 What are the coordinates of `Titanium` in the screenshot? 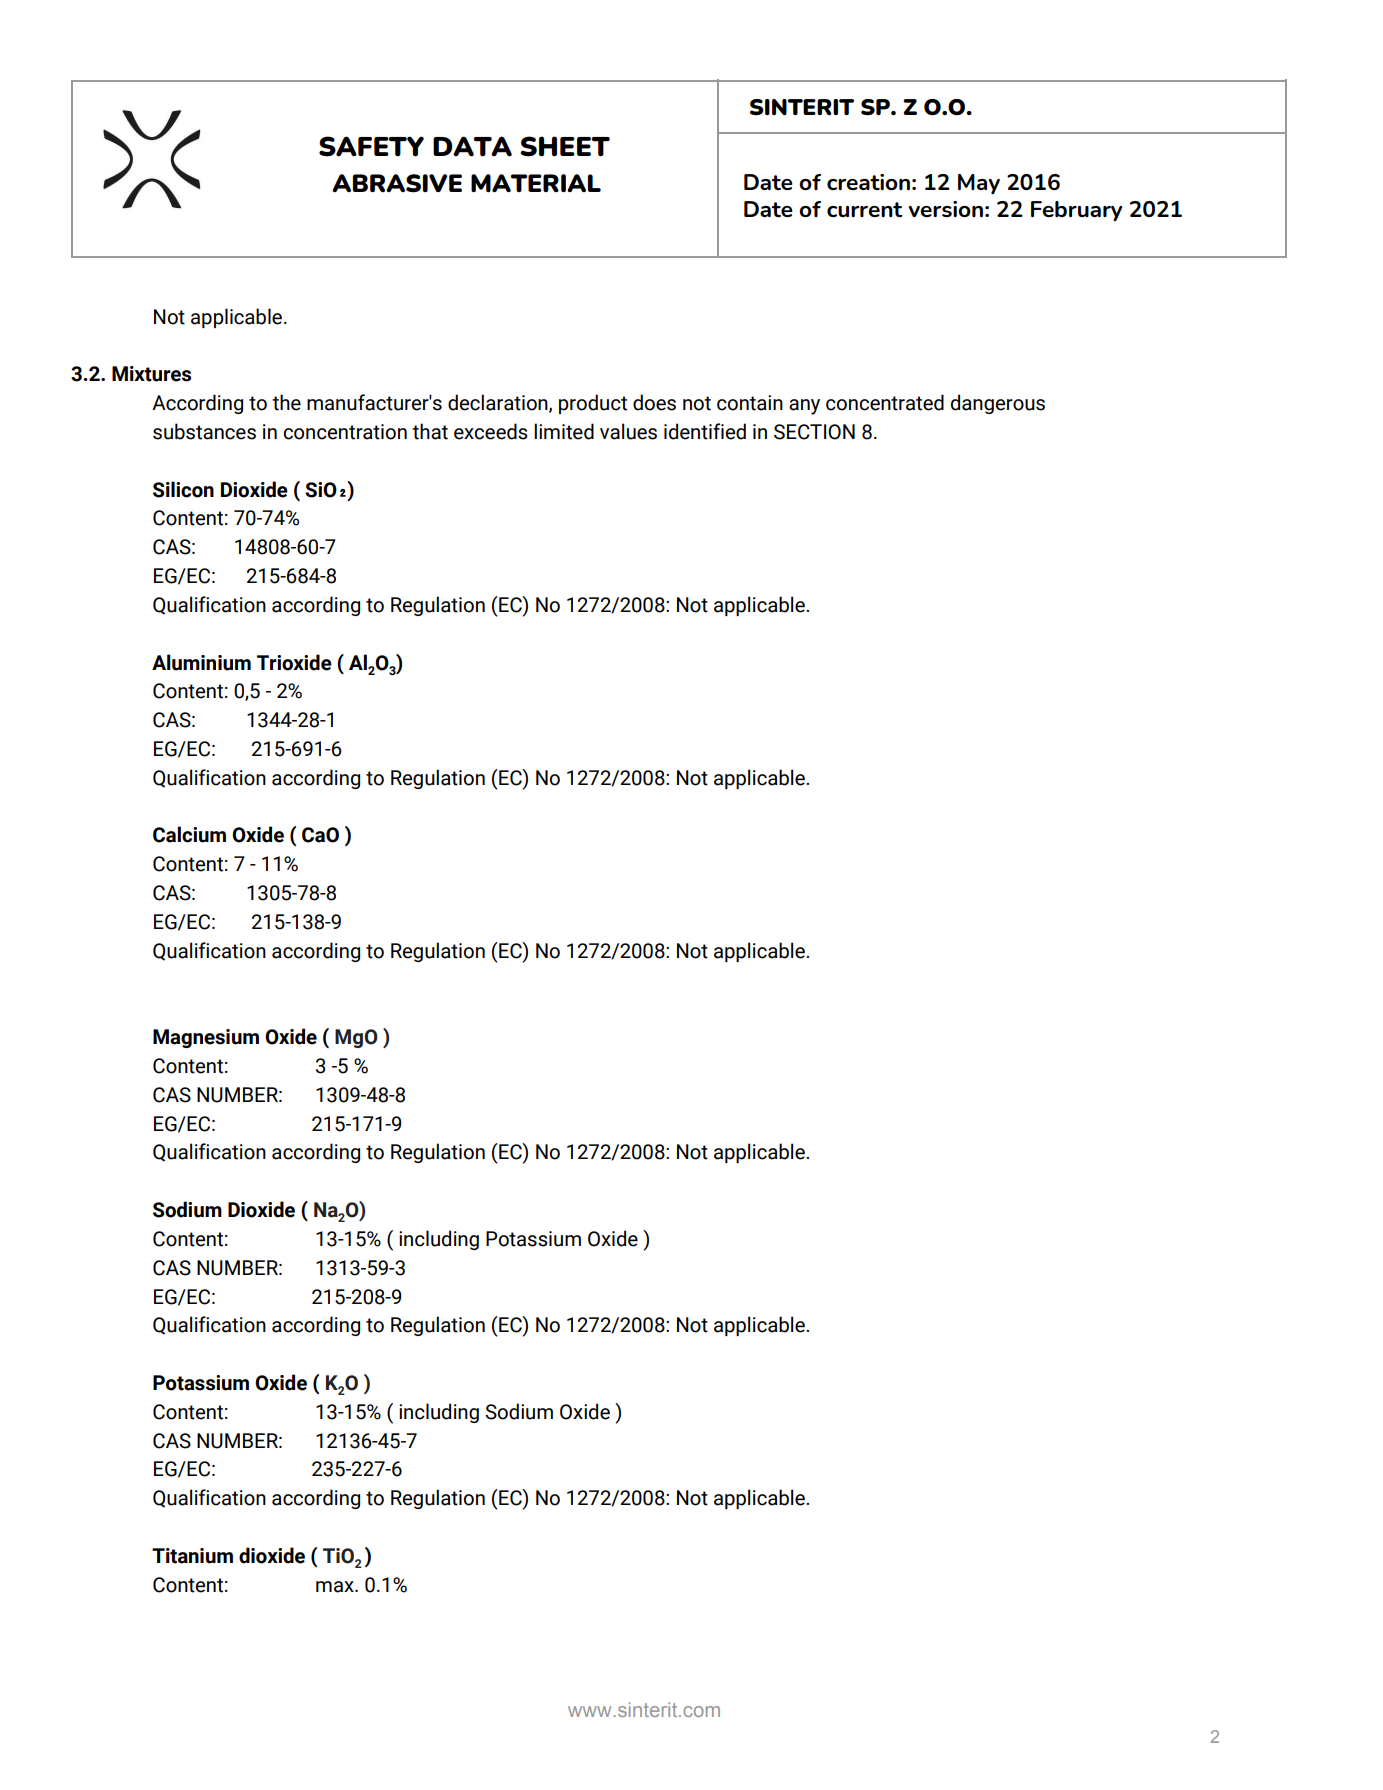 It's located at (192, 1556).
